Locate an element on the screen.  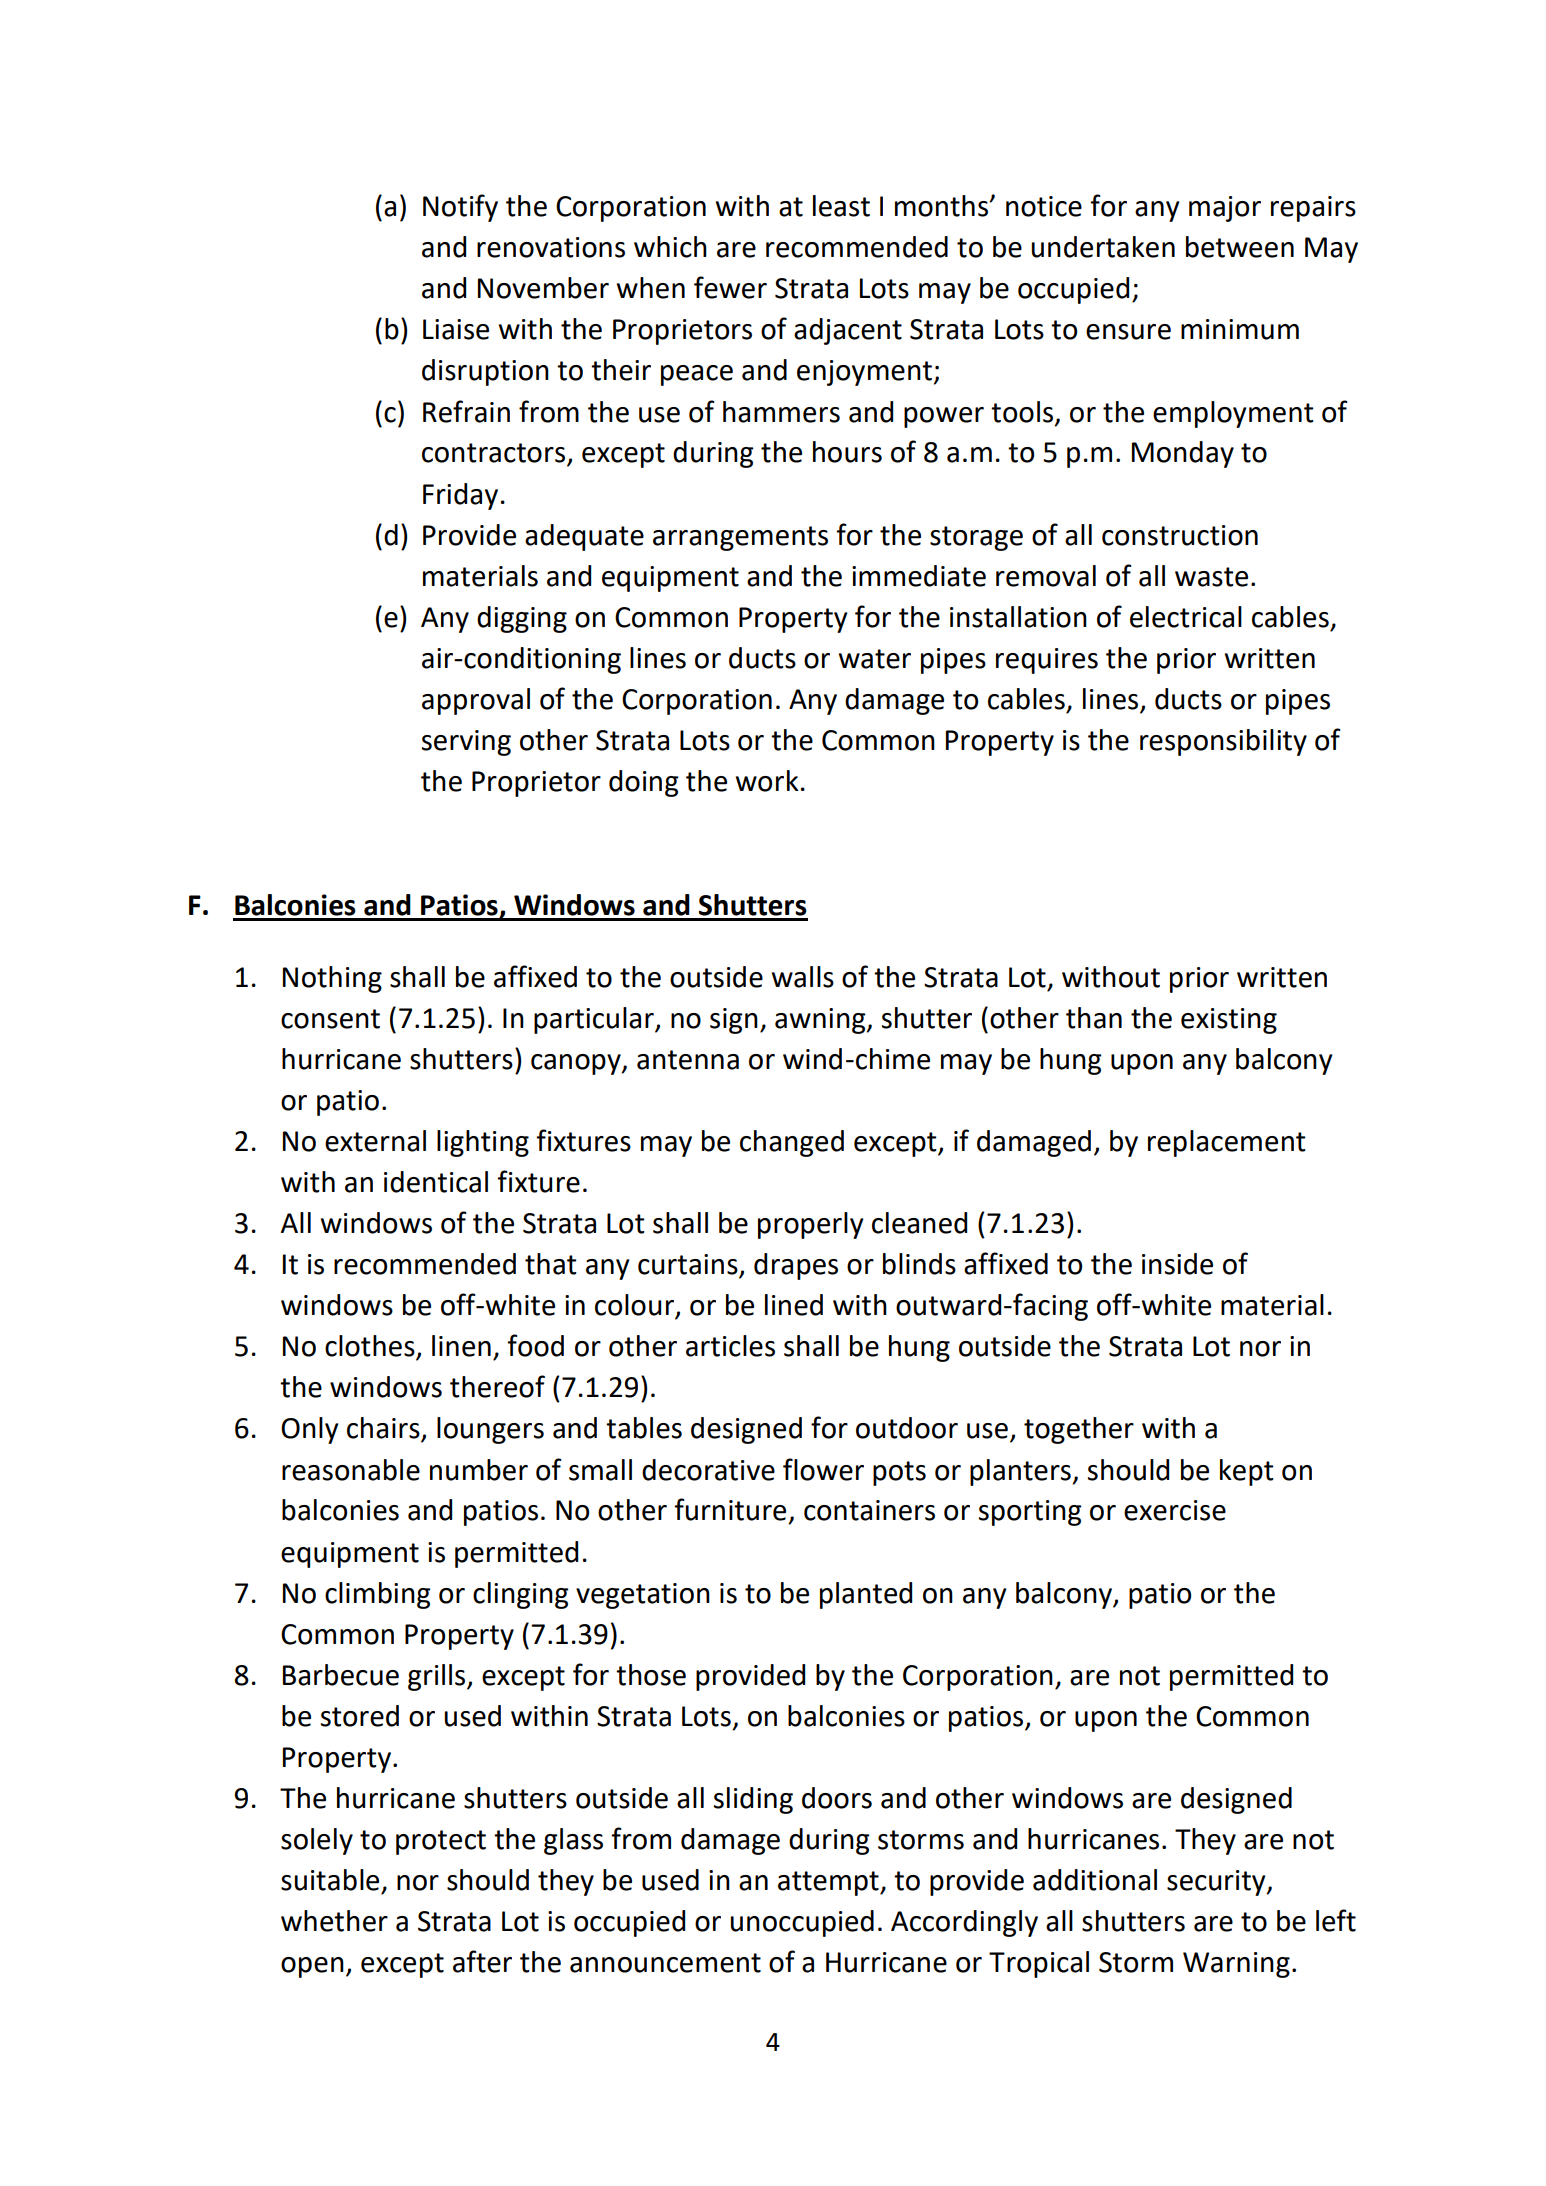
lined is located at coordinates (794, 1305).
